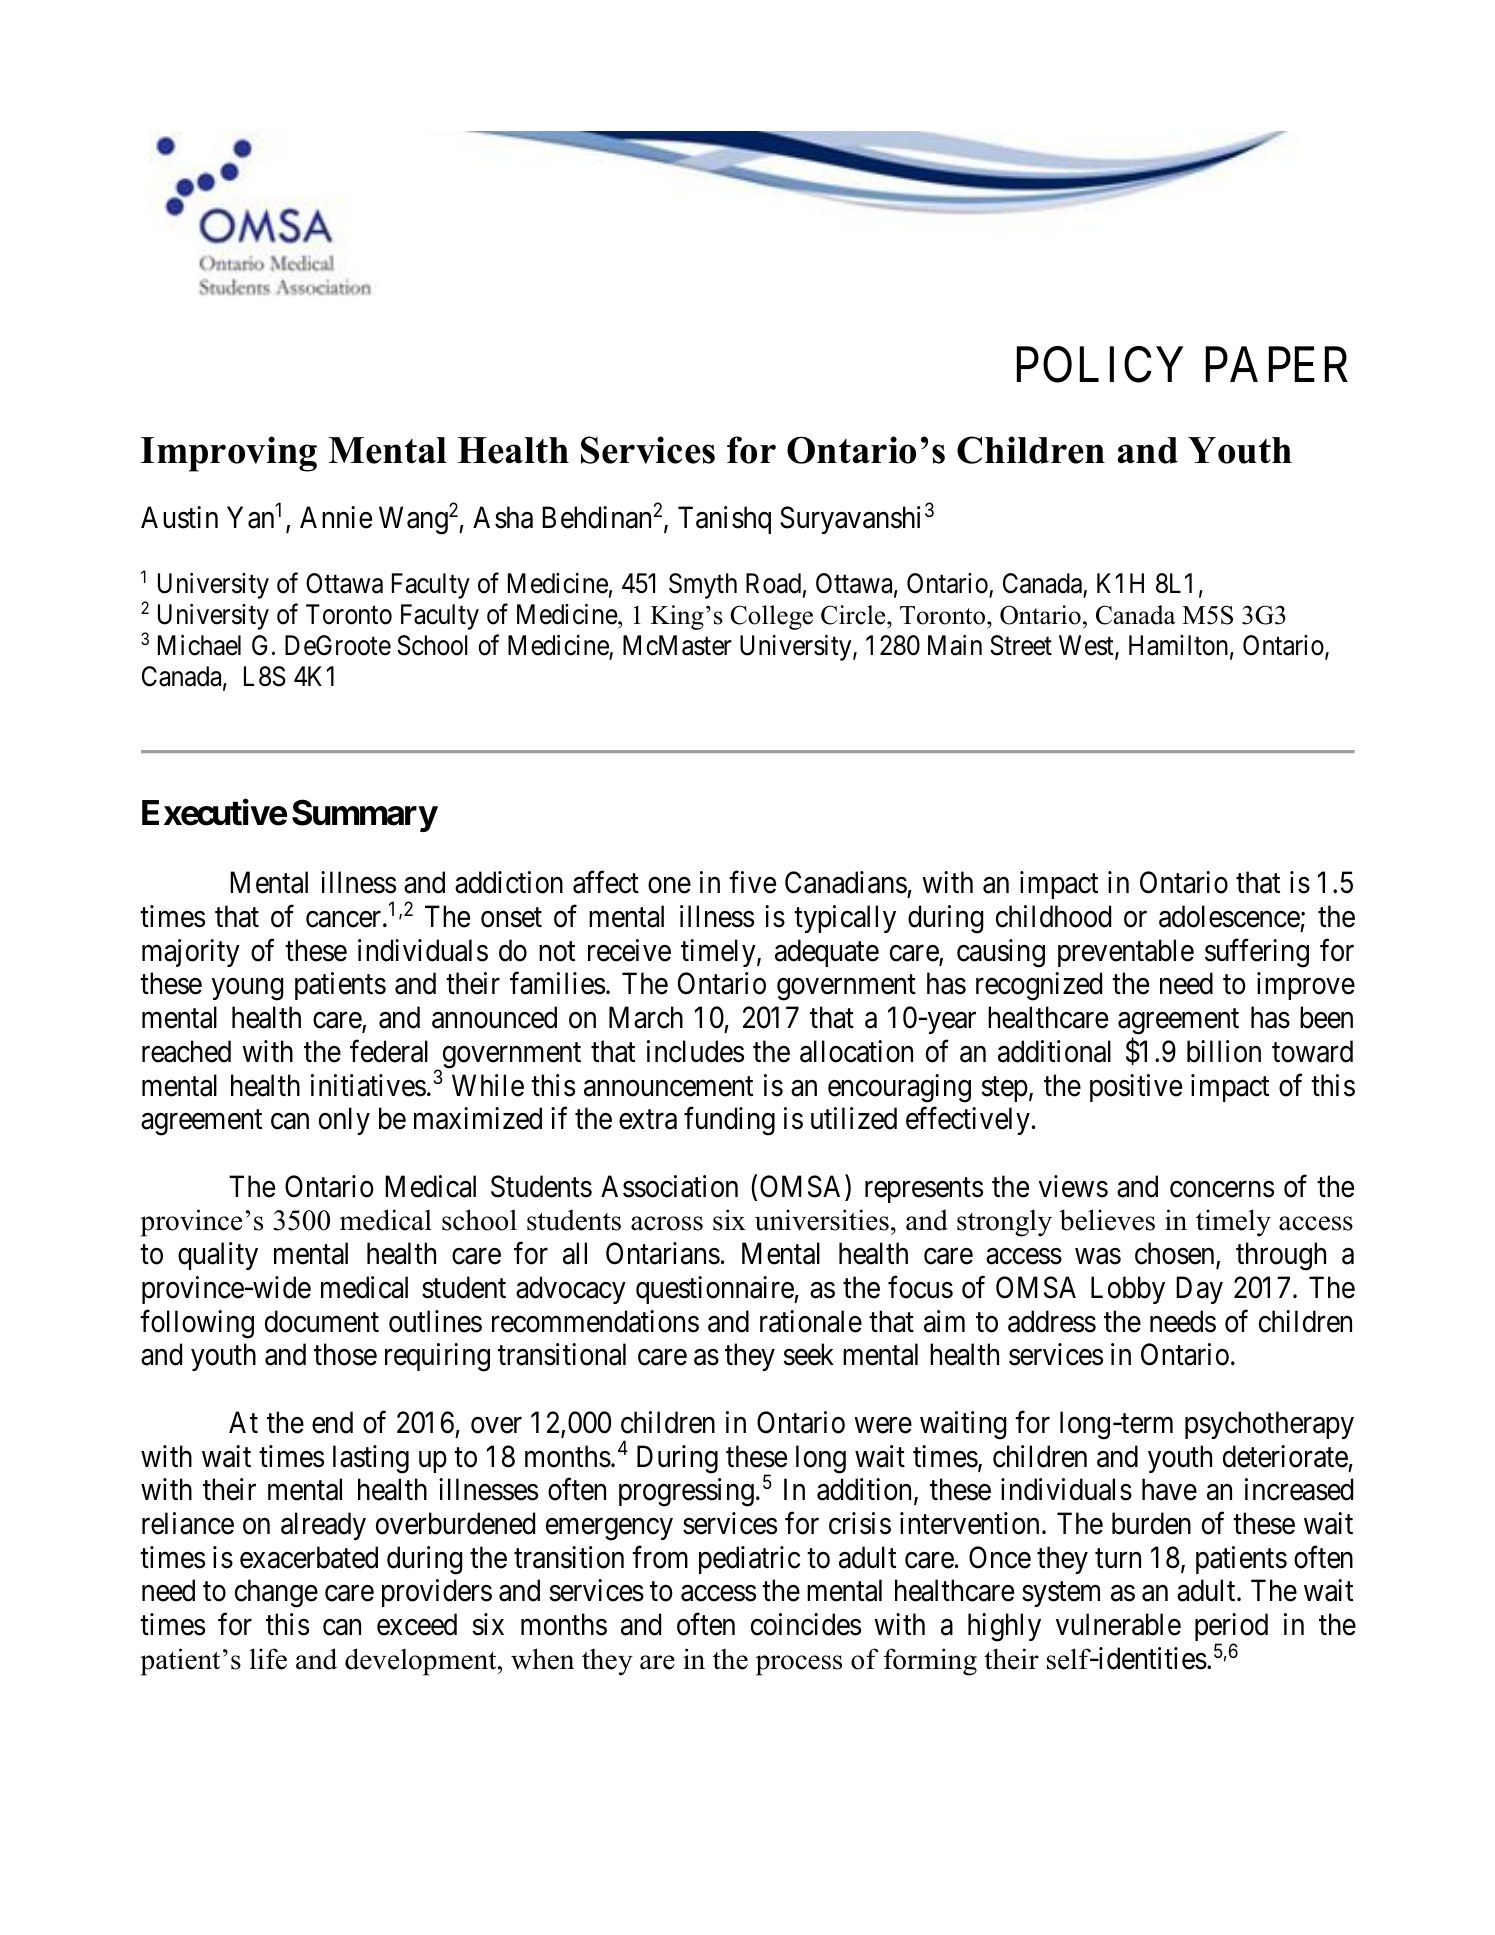 The width and height of the document is (1495, 1935). Describe the element at coordinates (365, 815) in the document. I see `Summary` at that location.
